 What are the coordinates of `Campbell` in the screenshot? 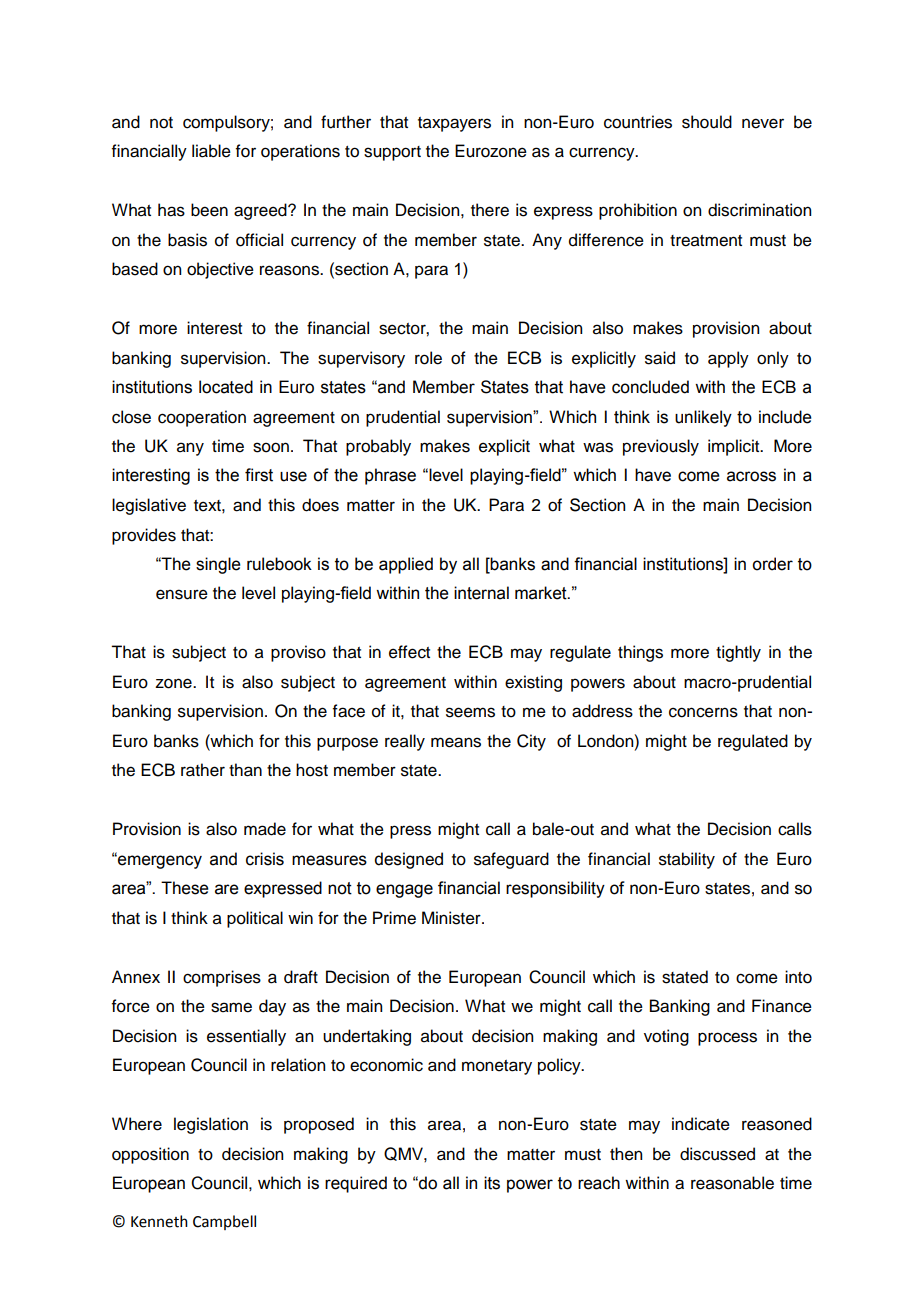 It's located at (224, 1222).
